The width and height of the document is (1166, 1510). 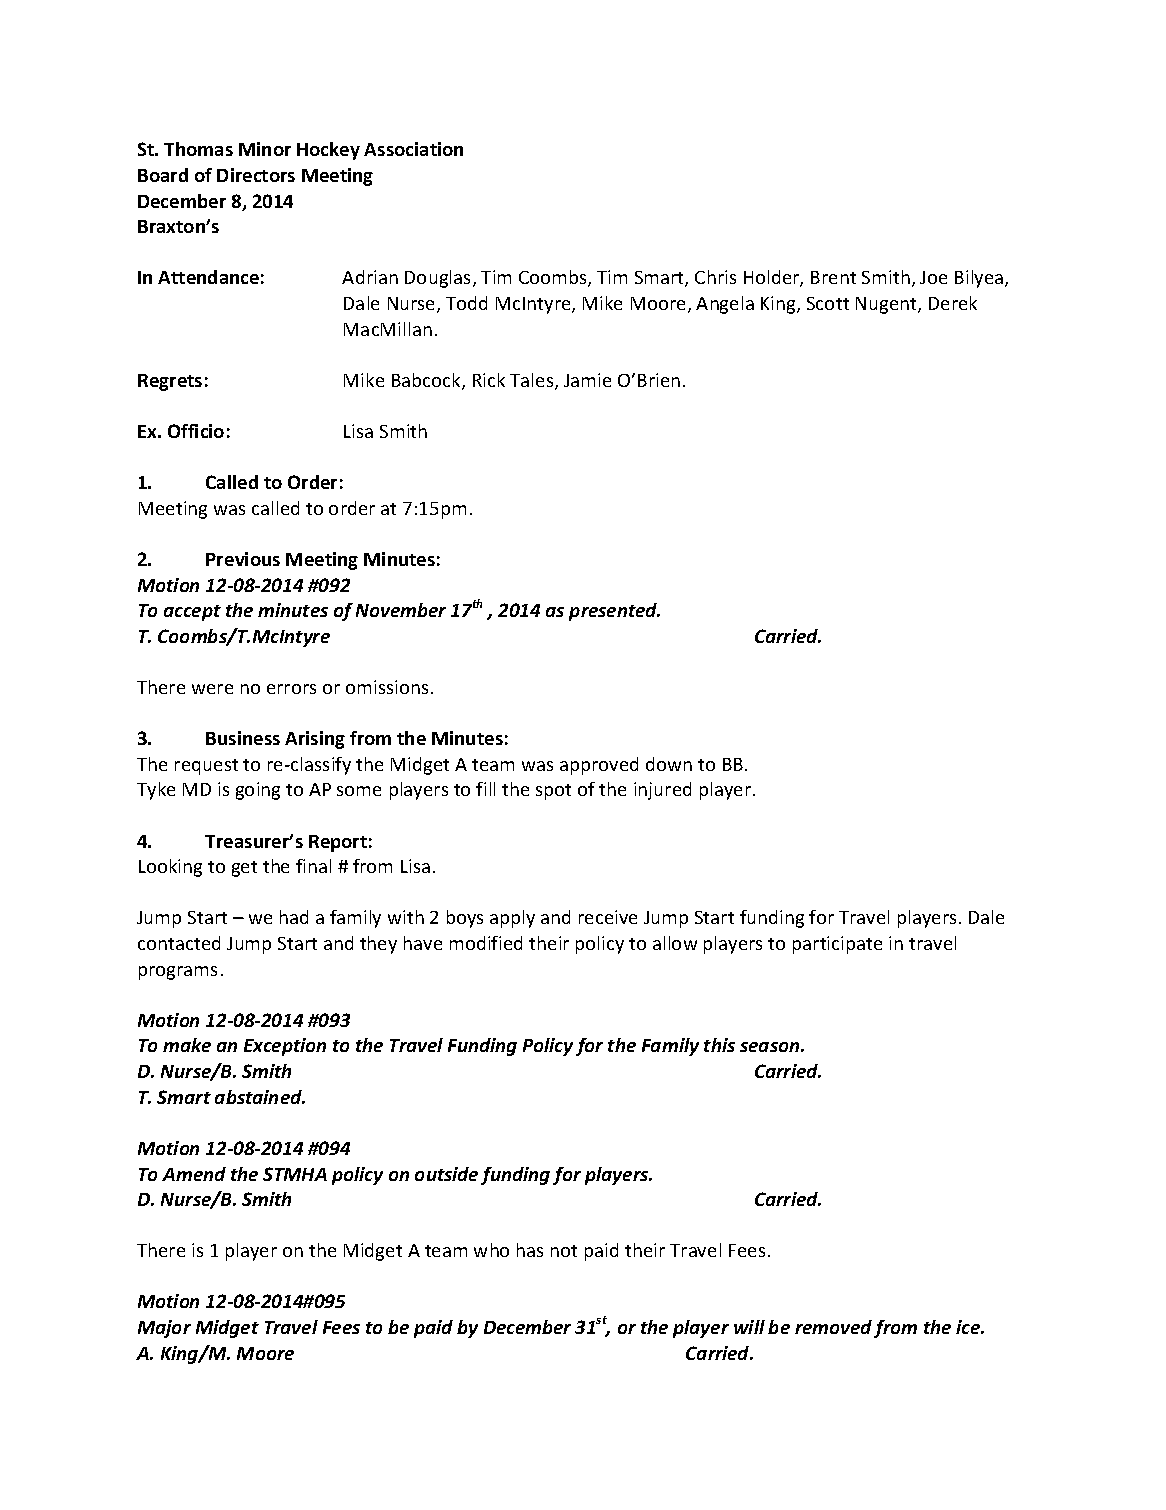 I want to click on approved, so click(x=599, y=766).
